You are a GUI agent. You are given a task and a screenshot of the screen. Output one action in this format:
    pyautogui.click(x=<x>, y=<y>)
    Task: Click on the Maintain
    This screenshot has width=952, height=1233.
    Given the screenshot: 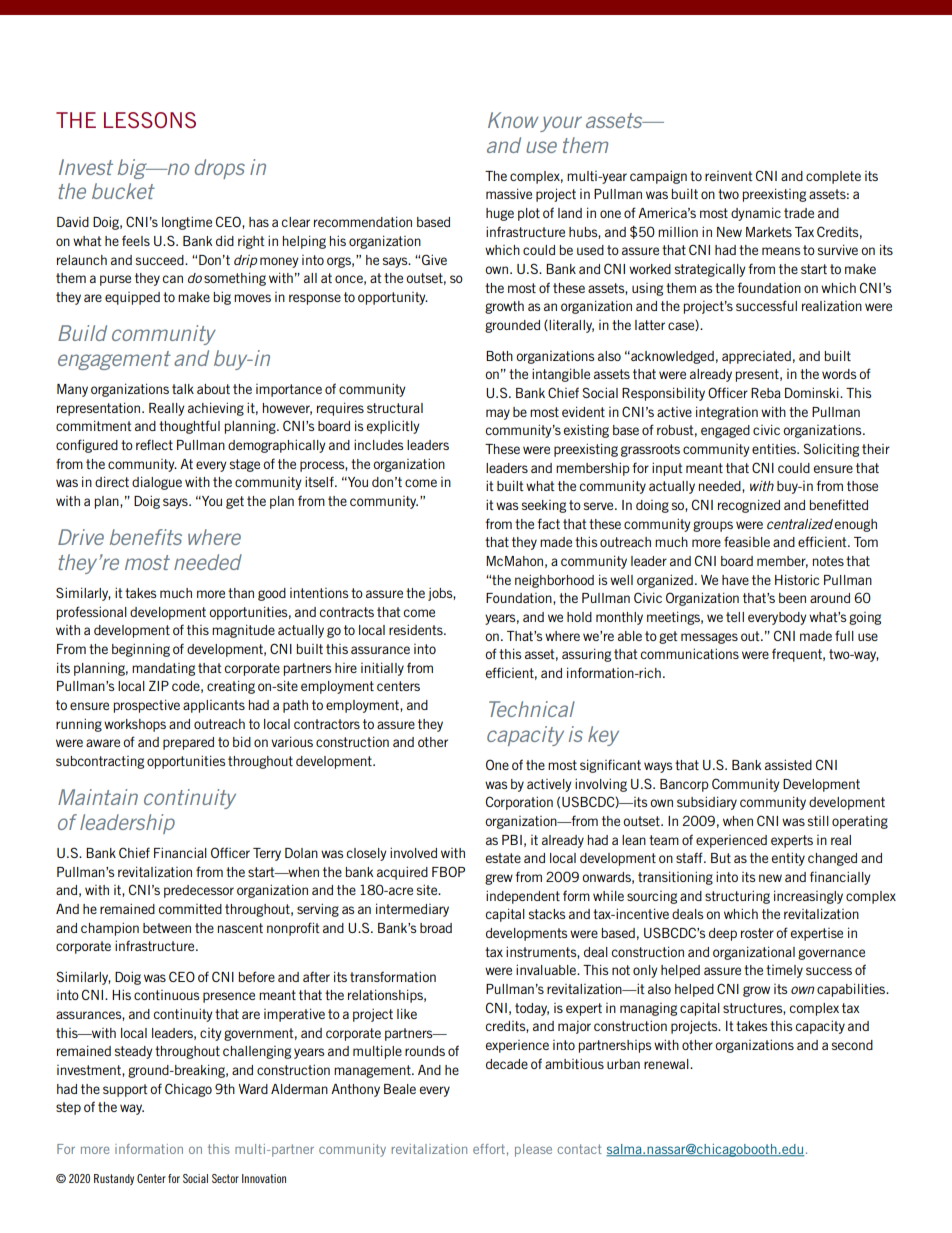 What is the action you would take?
    pyautogui.click(x=98, y=797)
